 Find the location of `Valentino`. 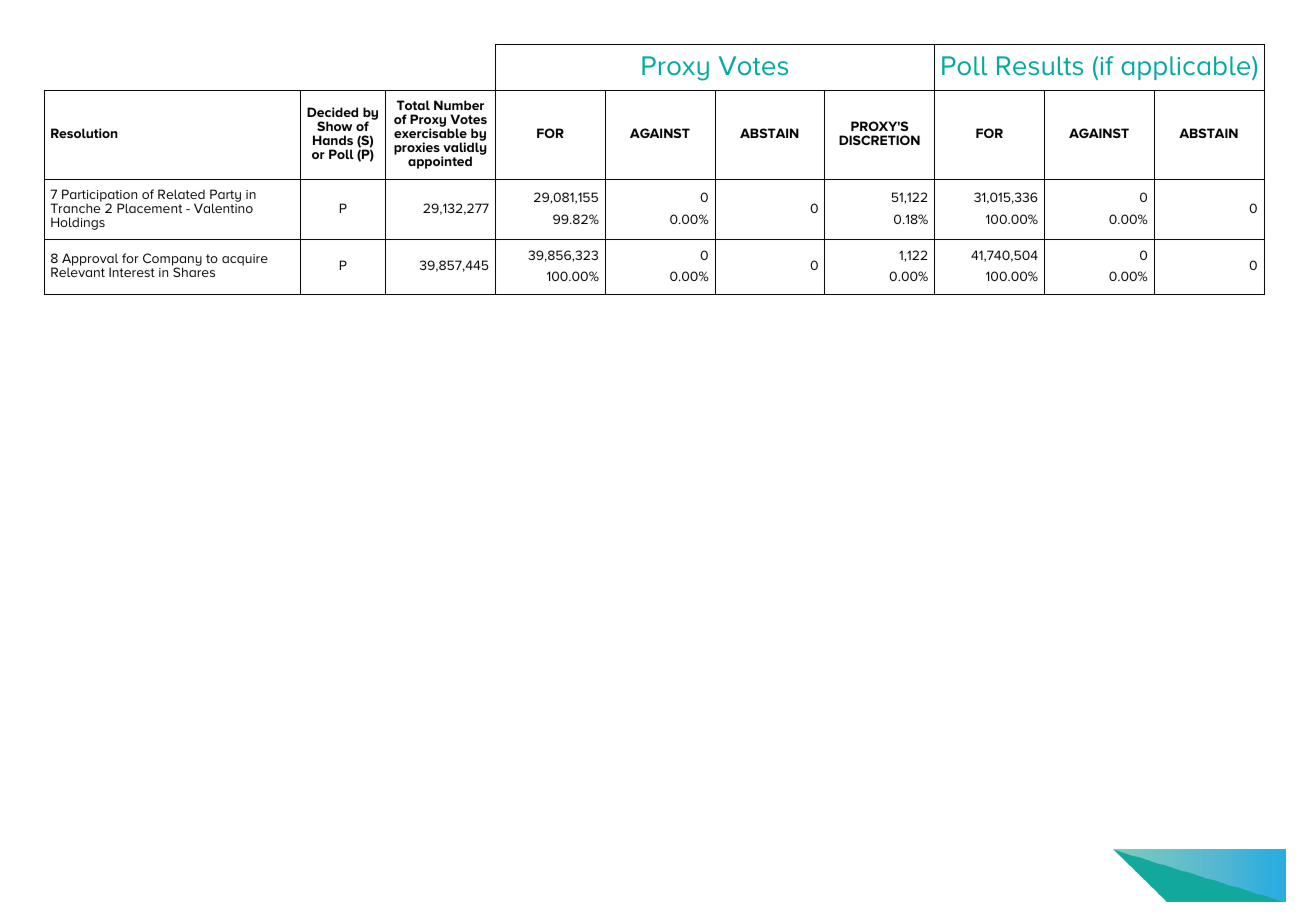

Valentino is located at coordinates (223, 208).
